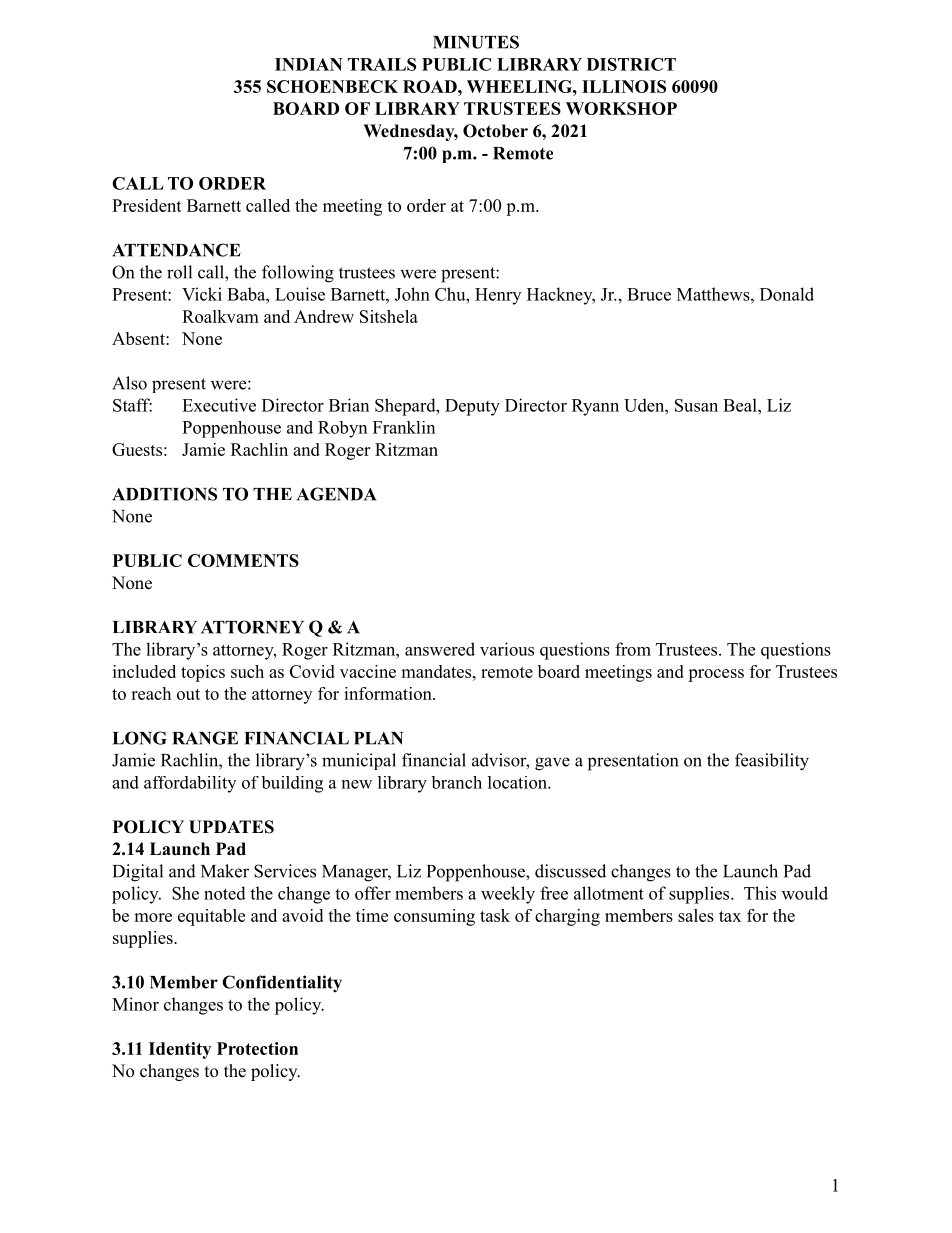 The image size is (952, 1233). Describe the element at coordinates (309, 64) in the screenshot. I see `INDIAN` at that location.
